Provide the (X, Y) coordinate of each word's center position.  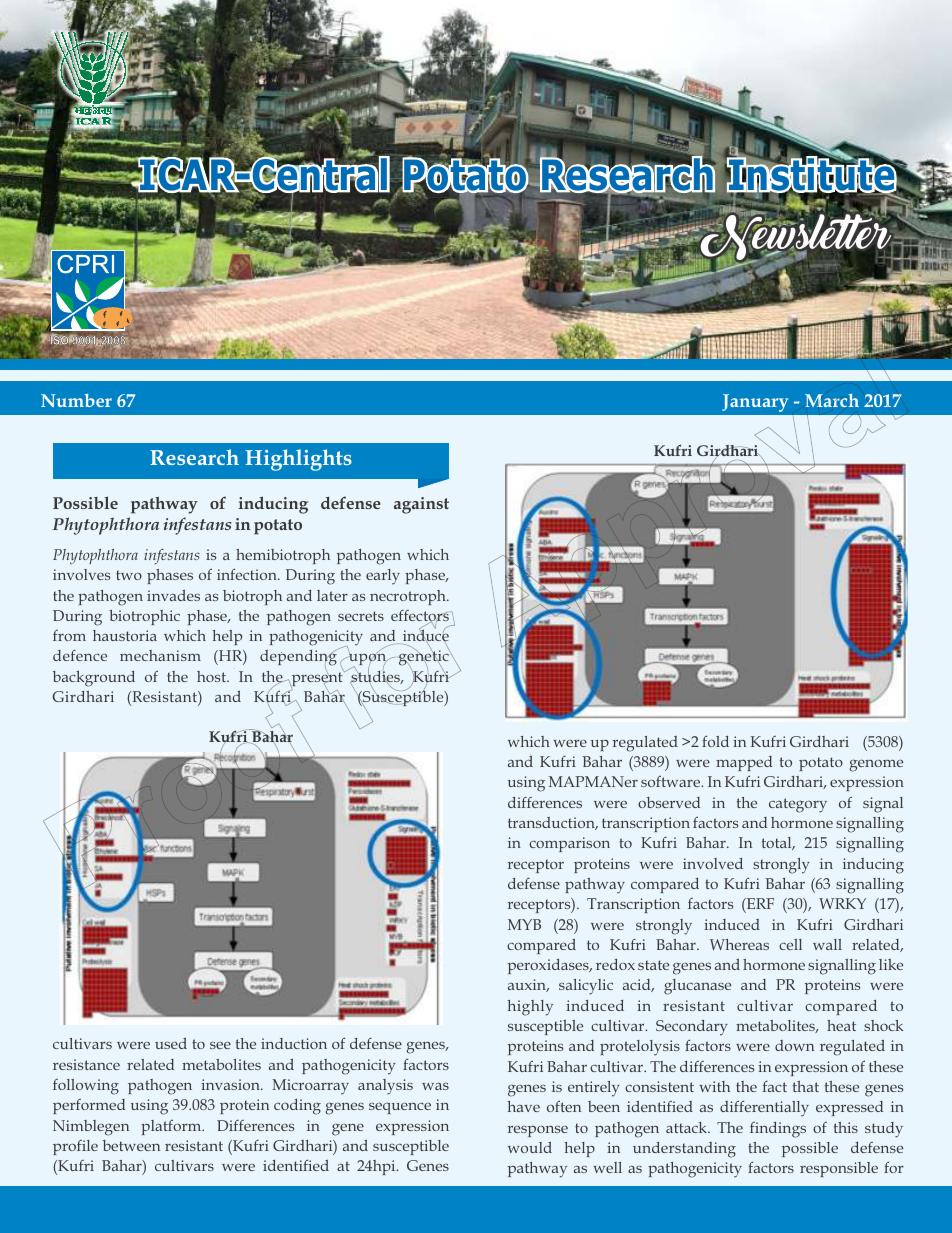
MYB (524, 924)
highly (530, 1008)
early (383, 577)
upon (368, 660)
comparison (569, 844)
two (129, 575)
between (131, 1145)
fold (715, 741)
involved (713, 863)
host (212, 676)
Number (76, 400)
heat (841, 1025)
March (832, 400)
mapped (744, 763)
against (421, 505)
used (171, 1043)
